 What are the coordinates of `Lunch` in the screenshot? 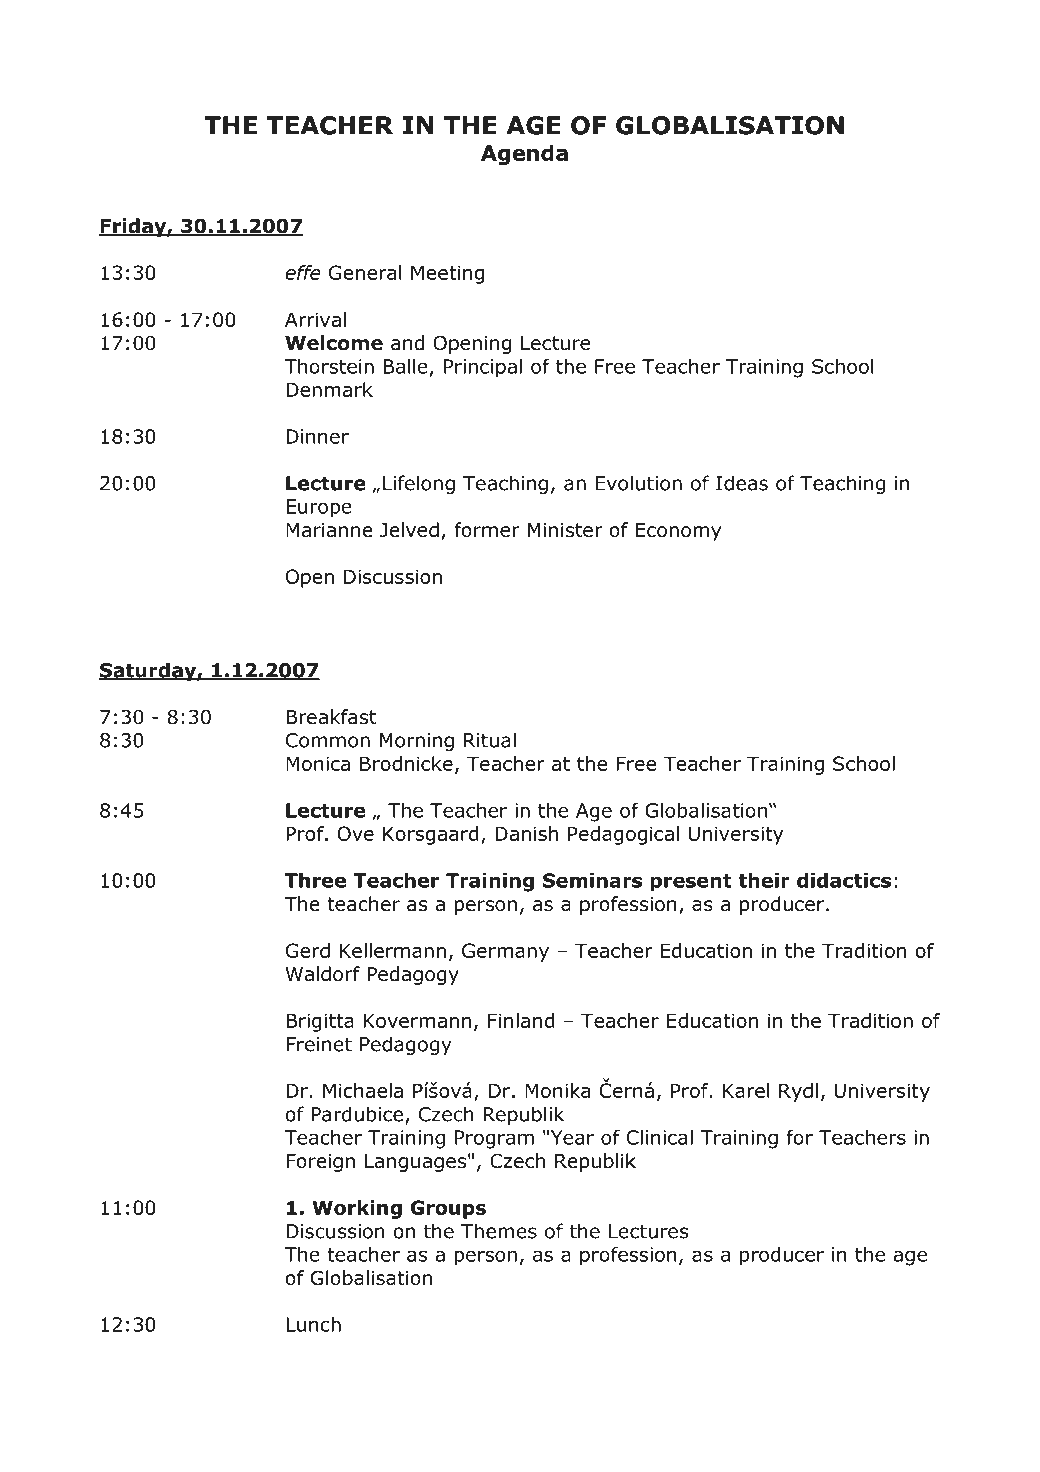 It's located at (313, 1324).
